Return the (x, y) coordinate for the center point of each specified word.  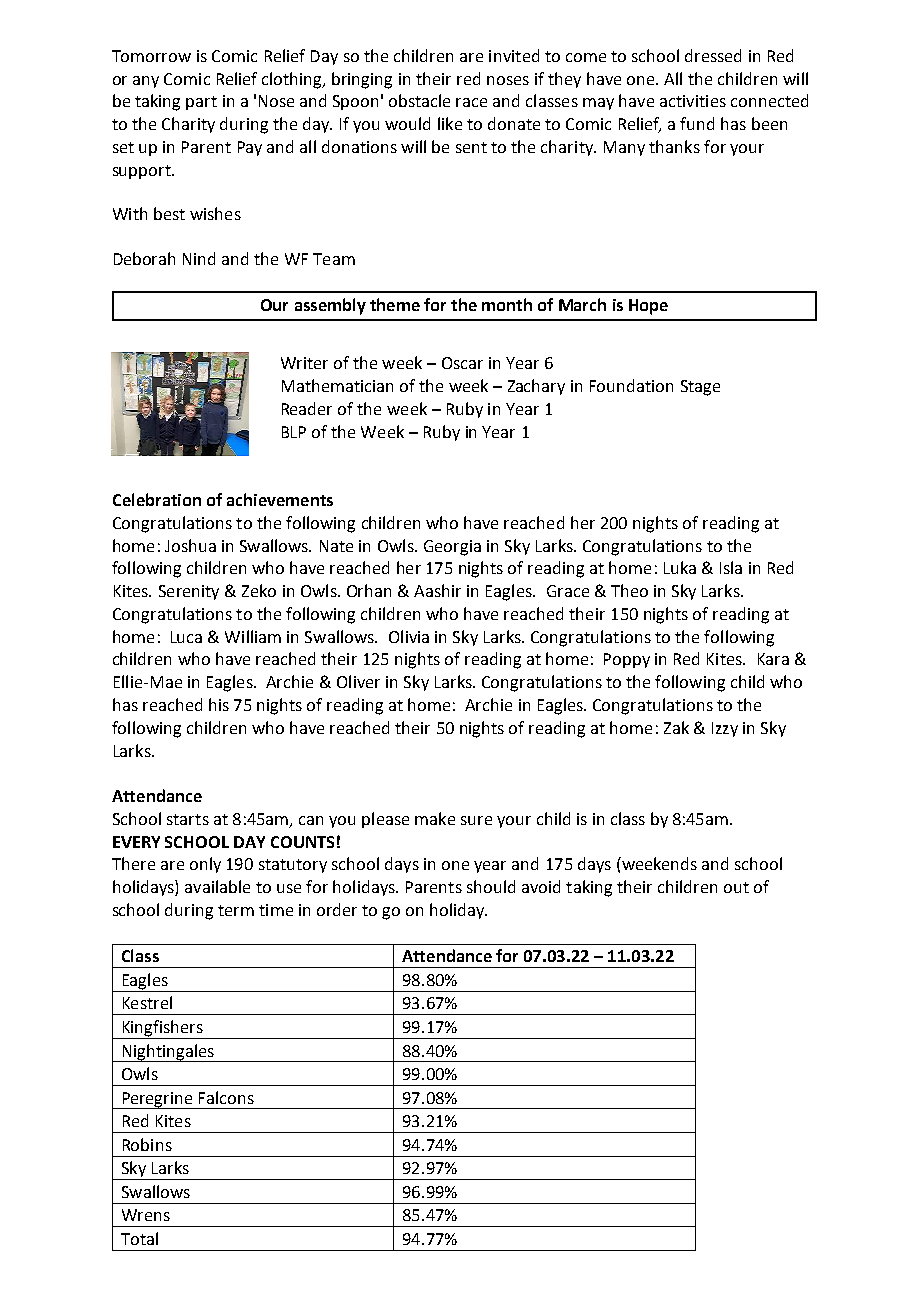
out (736, 887)
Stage (700, 388)
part (201, 103)
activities (693, 101)
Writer (304, 363)
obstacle (419, 100)
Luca (186, 637)
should (491, 886)
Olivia (409, 636)
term (236, 910)
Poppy (627, 660)
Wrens (146, 1215)
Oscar (462, 363)
